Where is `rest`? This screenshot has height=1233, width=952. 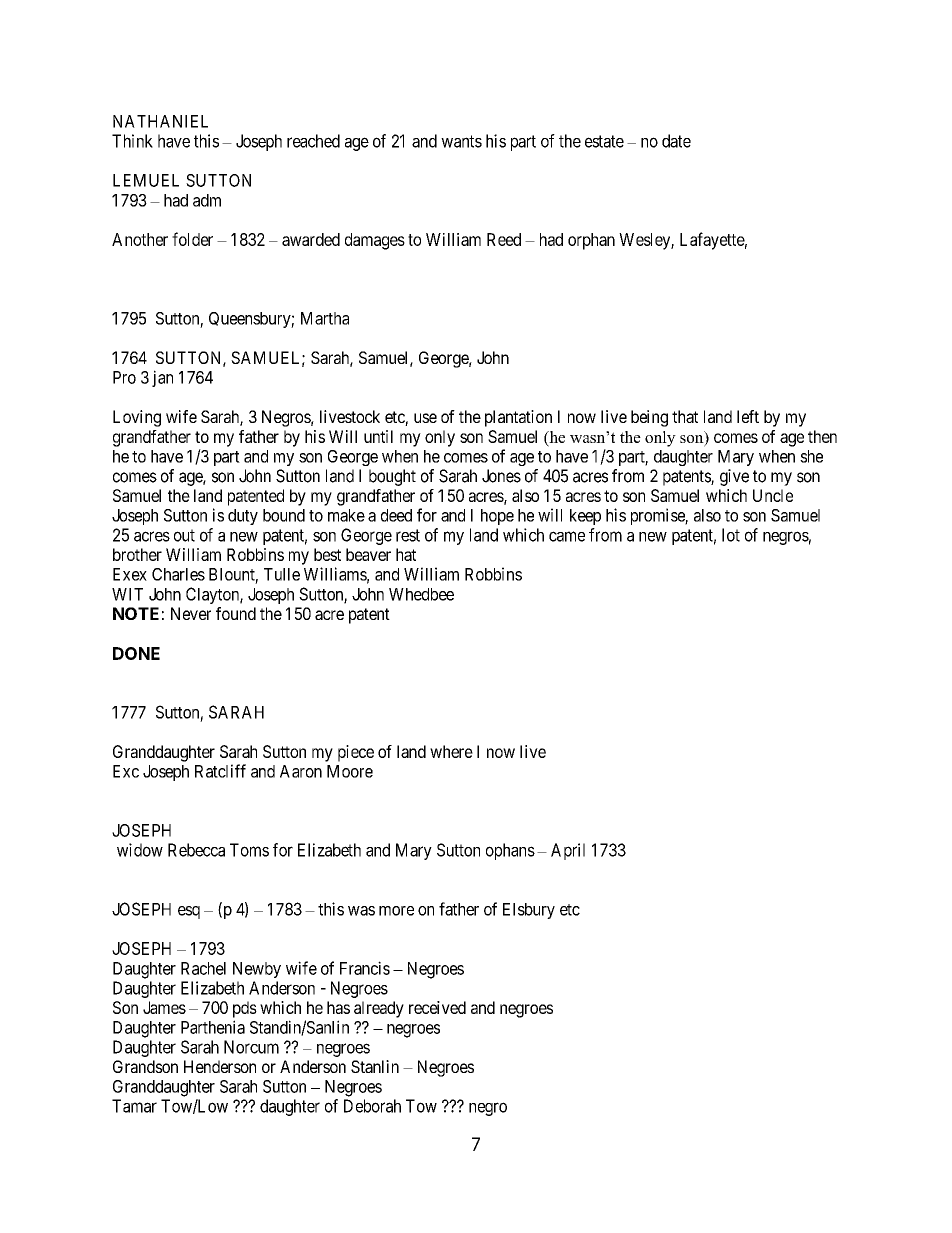 rest is located at coordinates (408, 535).
